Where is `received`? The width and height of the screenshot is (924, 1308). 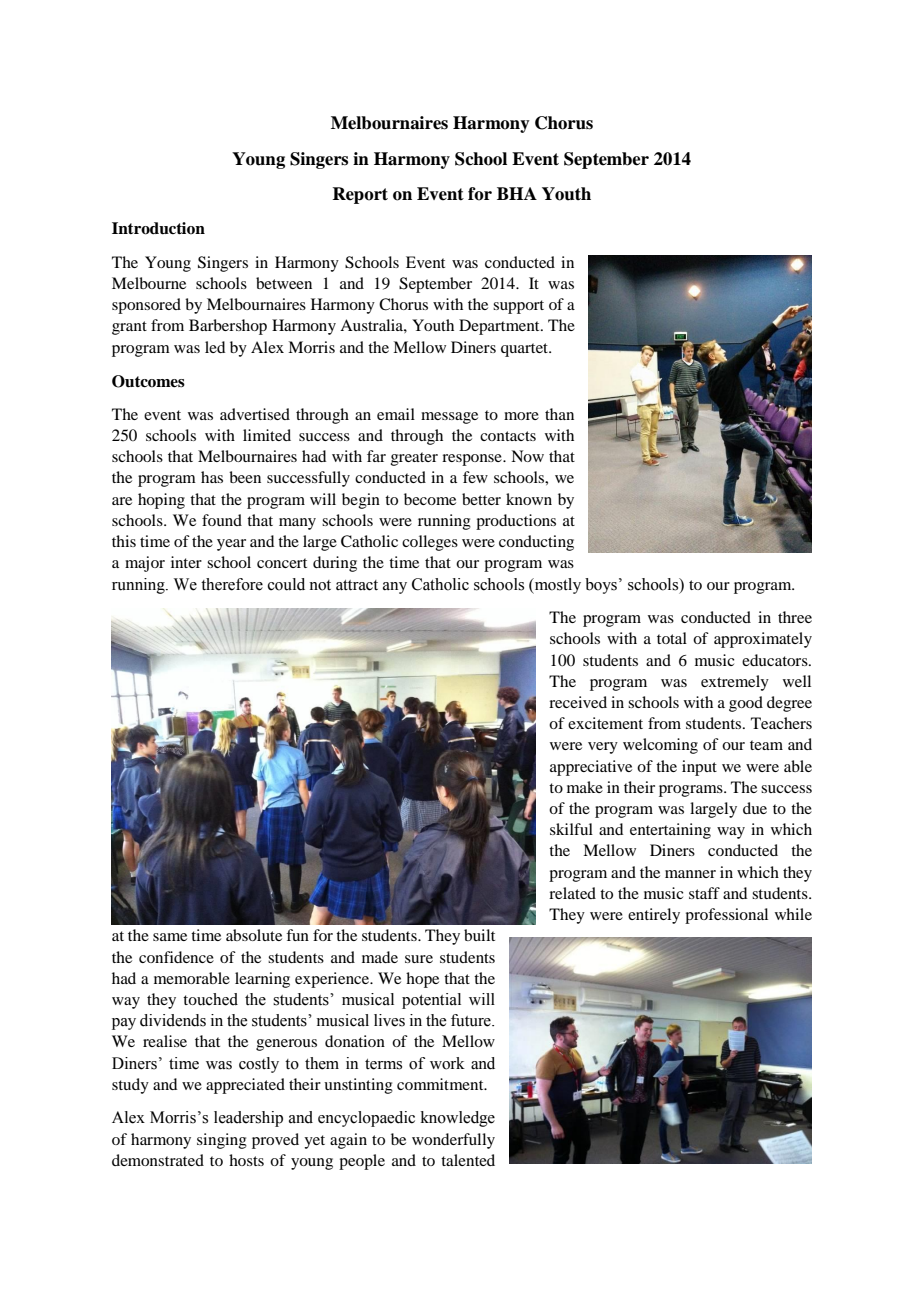 received is located at coordinates (578, 702).
